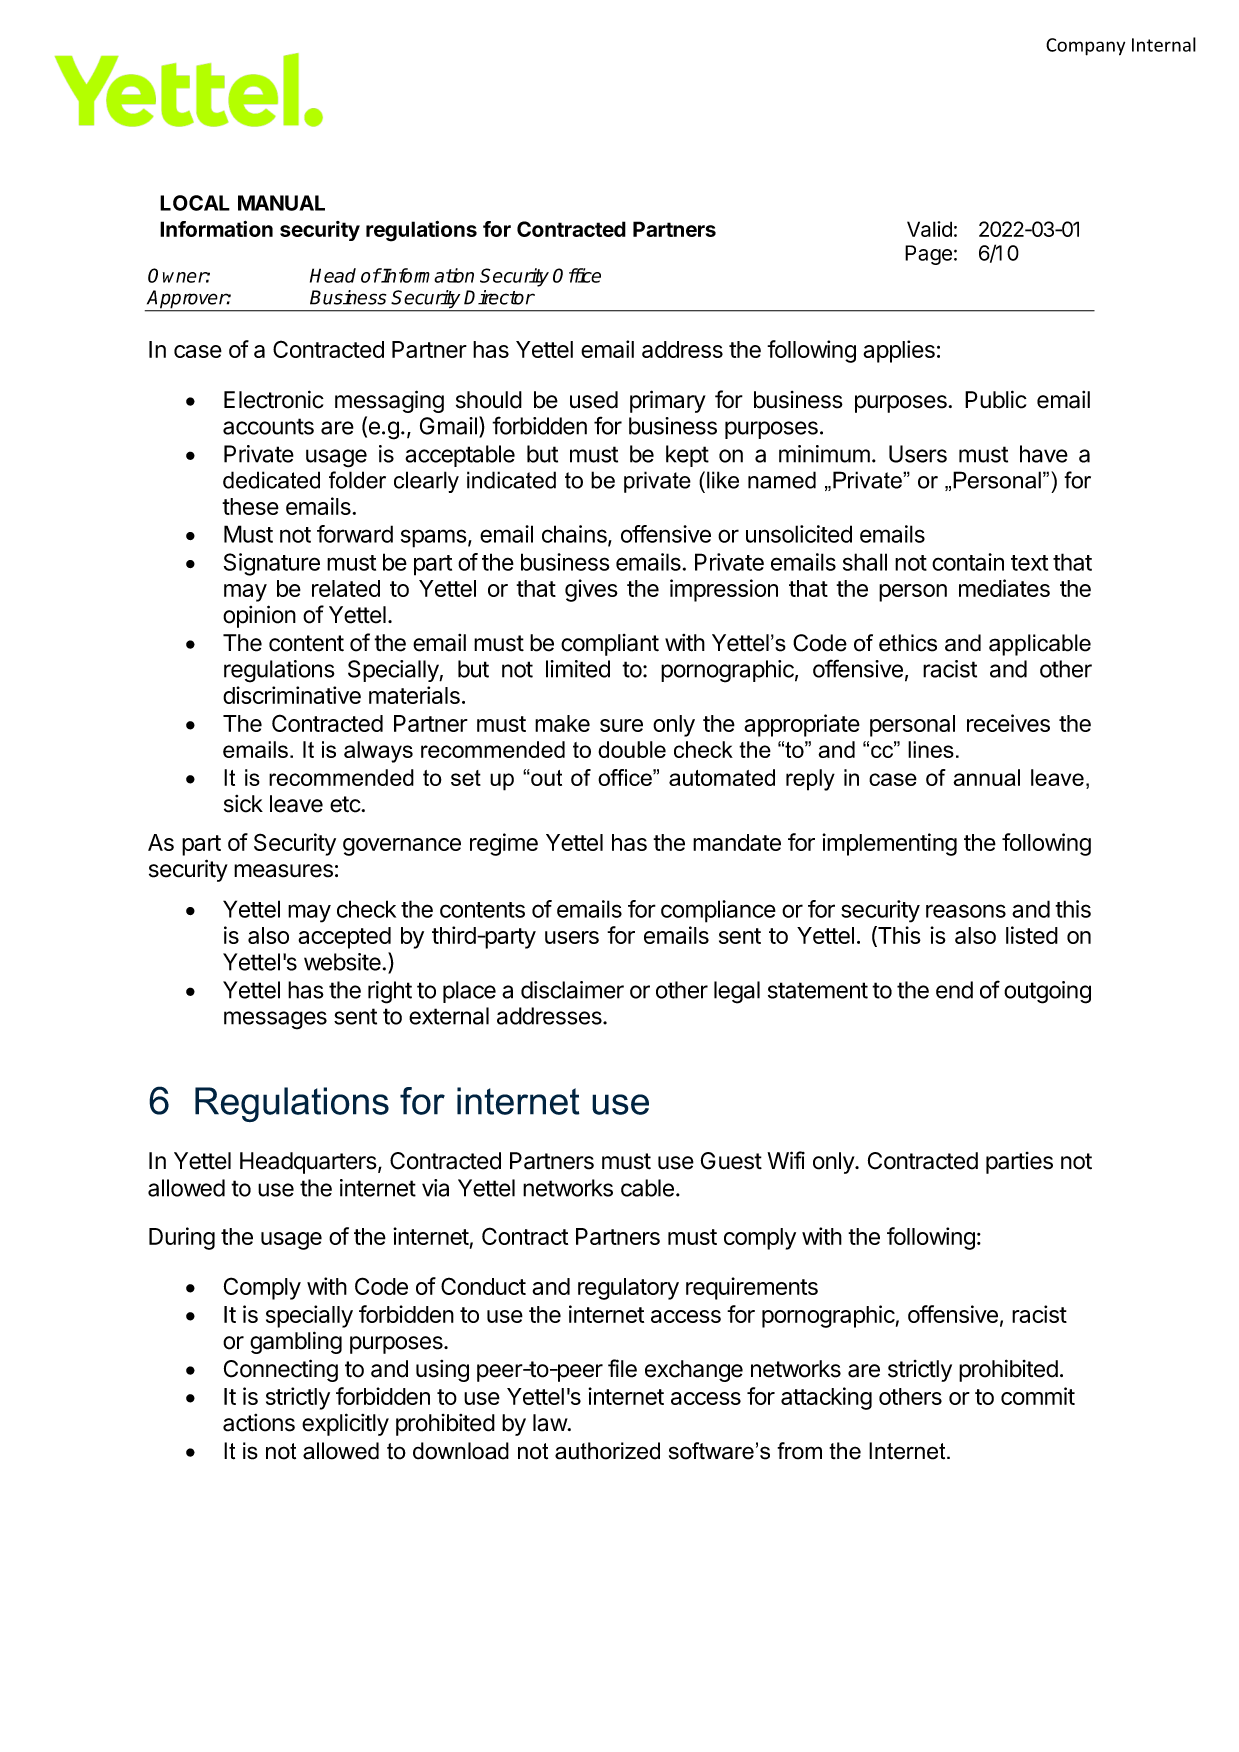 The image size is (1239, 1752). What do you see at coordinates (281, 203) in the screenshot?
I see `MANUAL` at bounding box center [281, 203].
